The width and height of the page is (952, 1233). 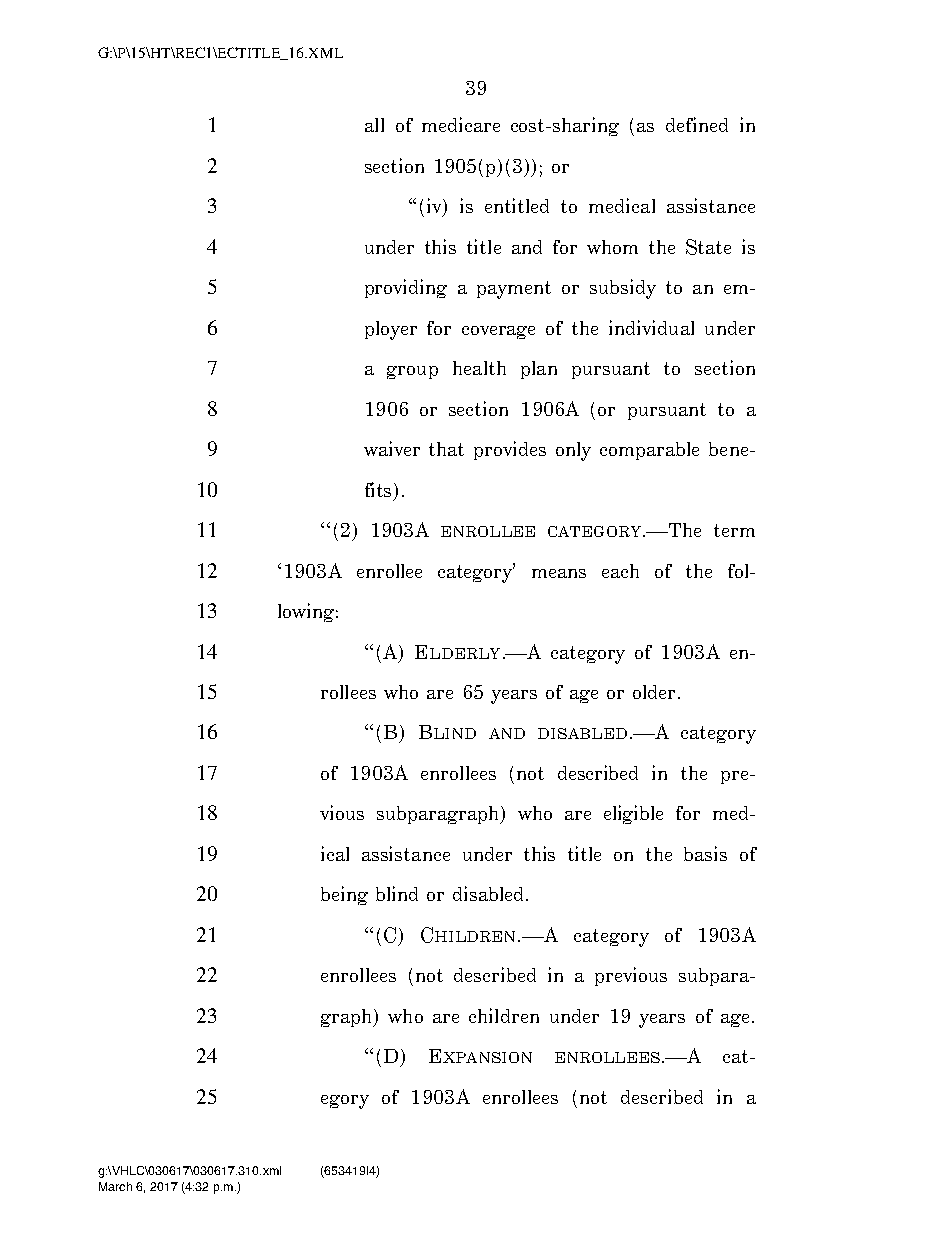 I want to click on eligible, so click(x=633, y=814).
